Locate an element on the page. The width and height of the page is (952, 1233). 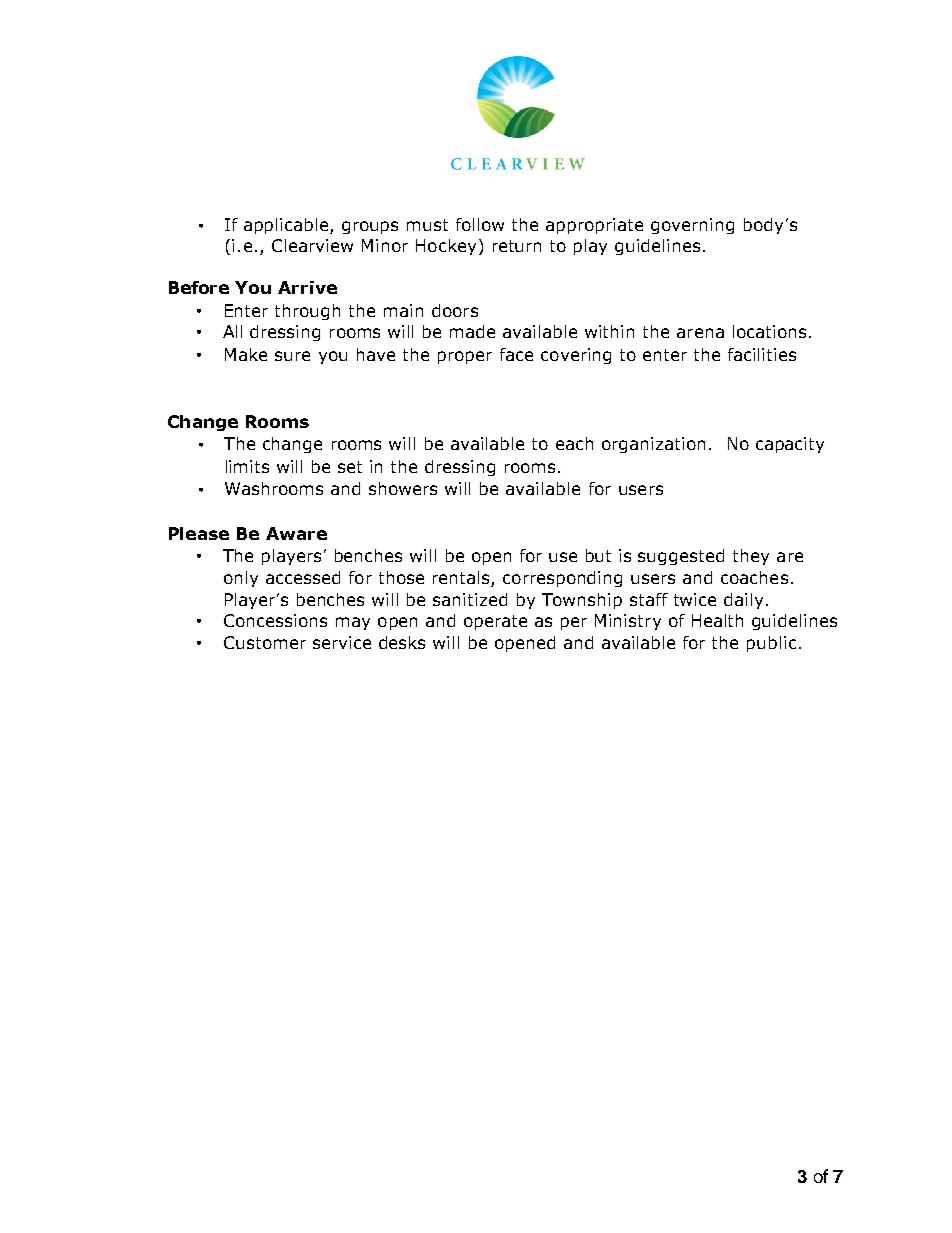
doors is located at coordinates (455, 310).
